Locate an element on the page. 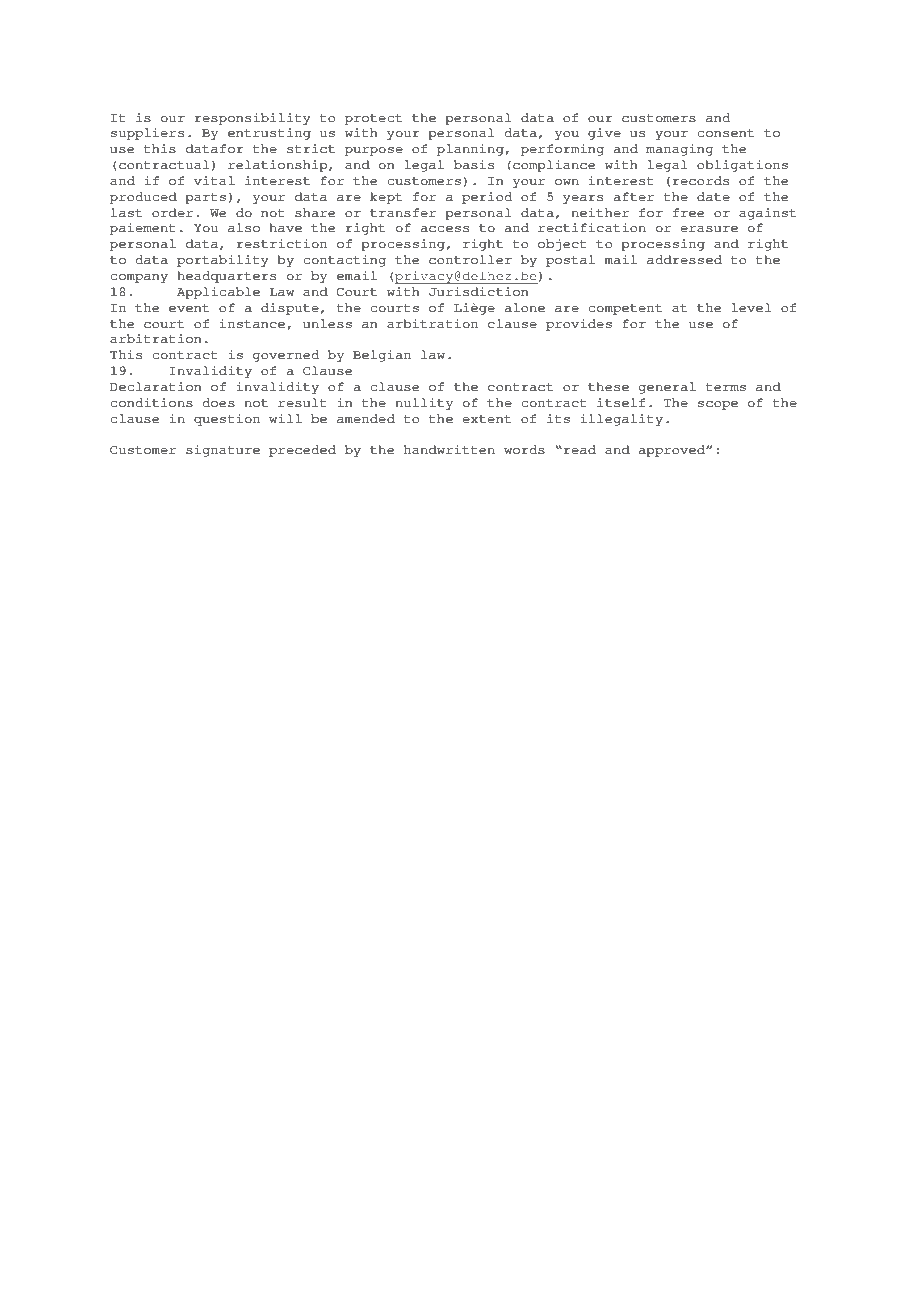 The width and height of the page is (924, 1308). read is located at coordinates (578, 450).
